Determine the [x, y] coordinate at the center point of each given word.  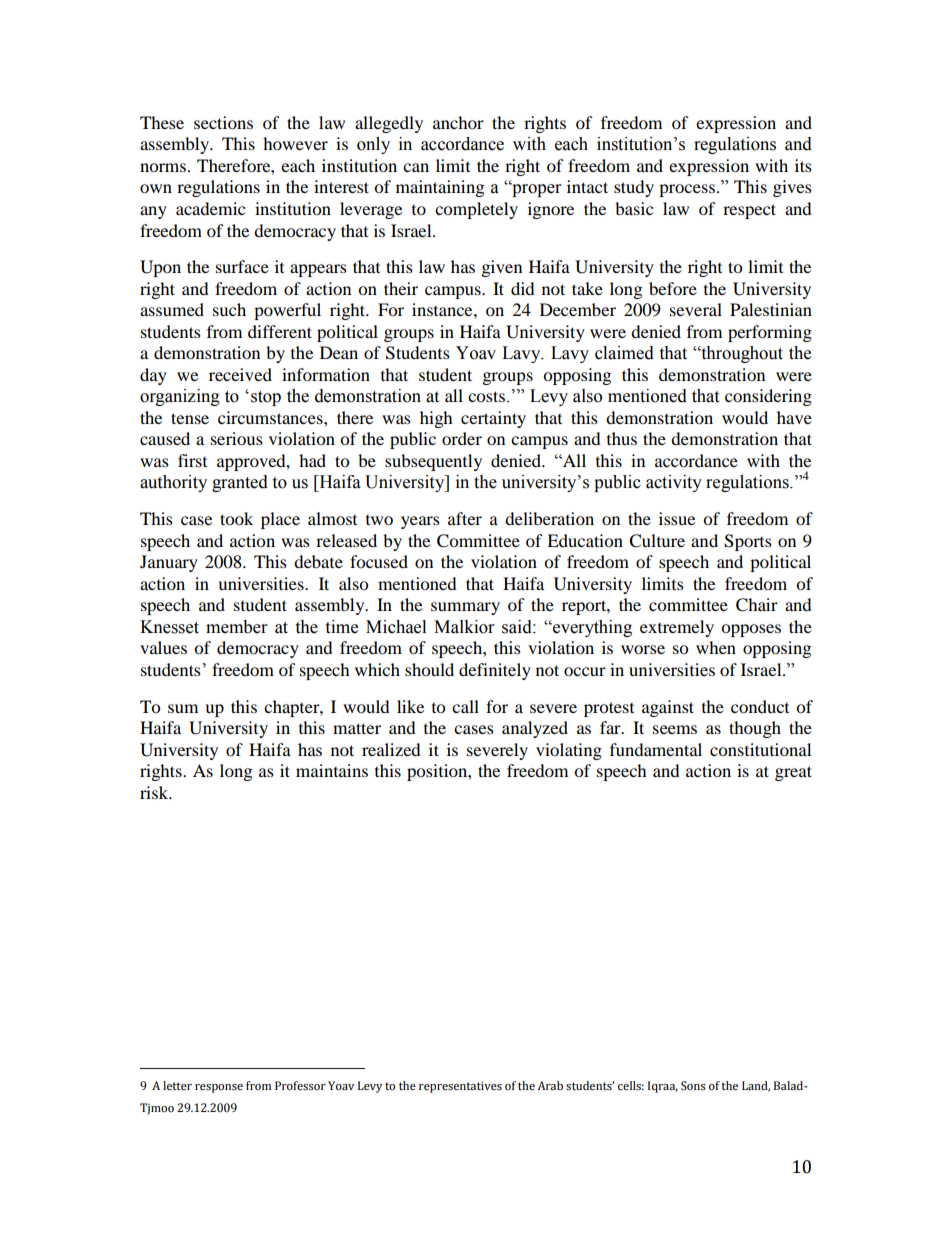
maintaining [440, 188]
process [687, 190]
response [219, 1088]
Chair [757, 605]
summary [465, 608]
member [236, 627]
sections [223, 122]
